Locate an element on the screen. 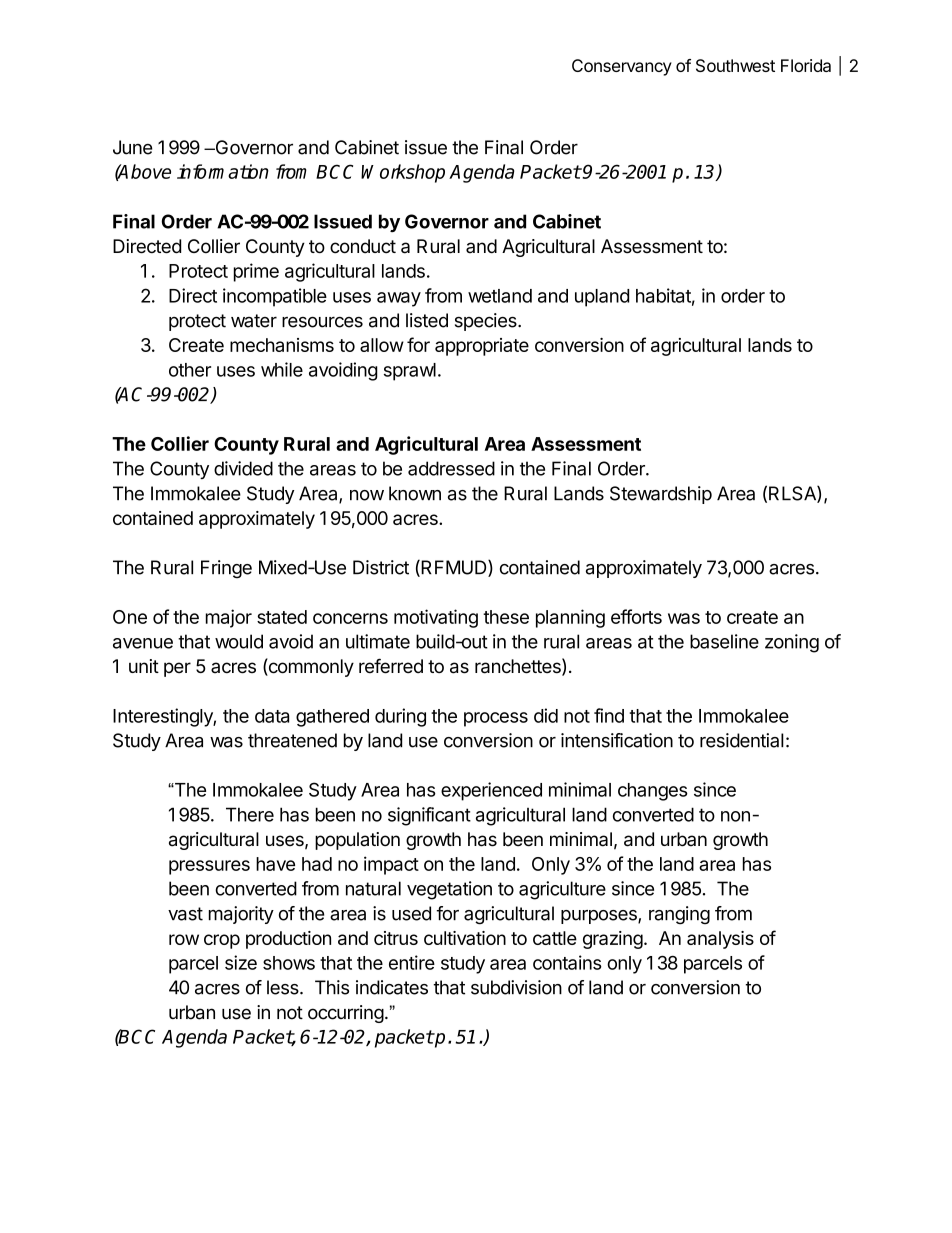  June is located at coordinates (133, 147).
